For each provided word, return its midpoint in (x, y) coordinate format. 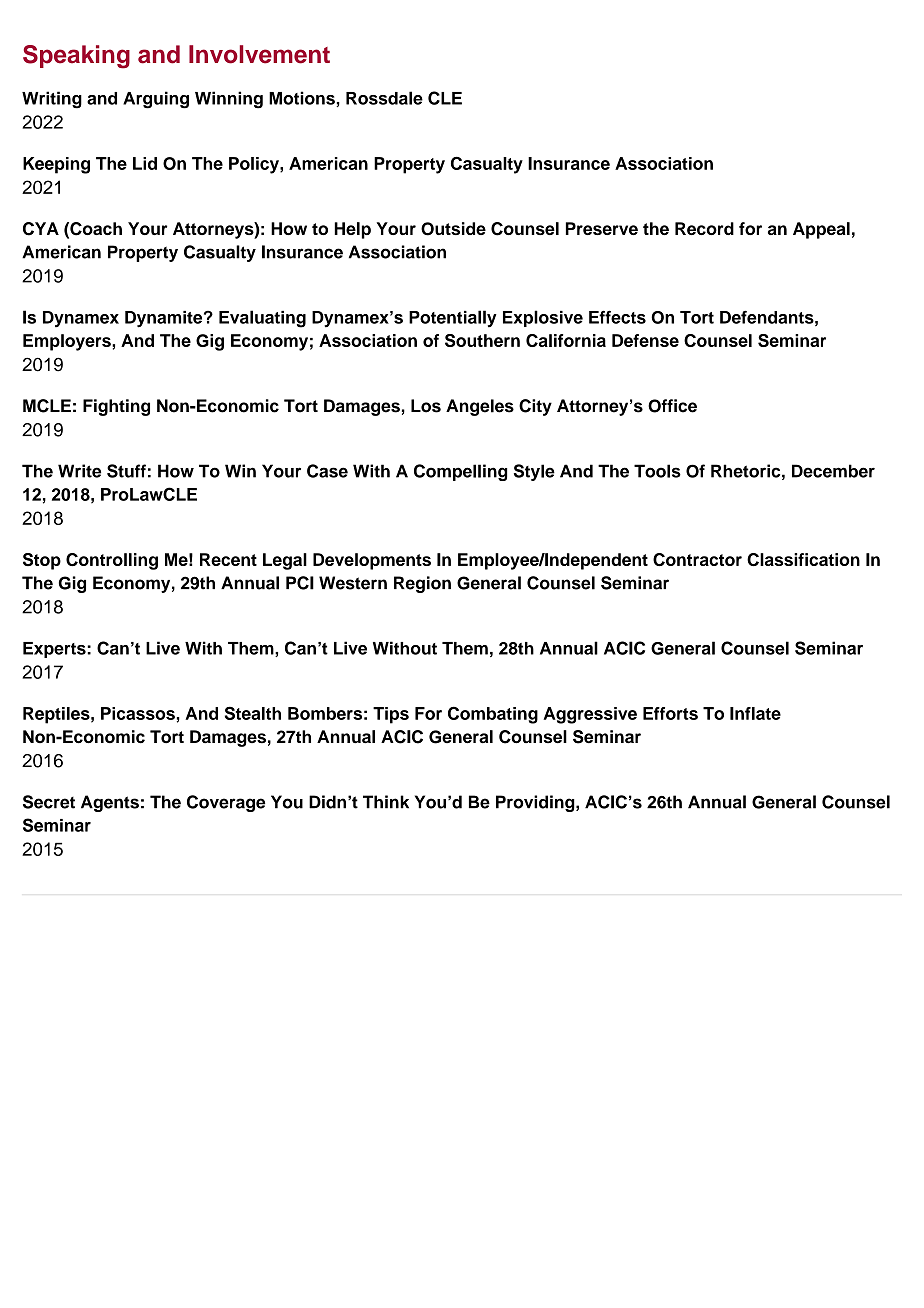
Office (672, 406)
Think (386, 802)
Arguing (156, 100)
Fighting (116, 407)
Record (704, 228)
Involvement (259, 54)
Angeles (480, 407)
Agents (110, 803)
